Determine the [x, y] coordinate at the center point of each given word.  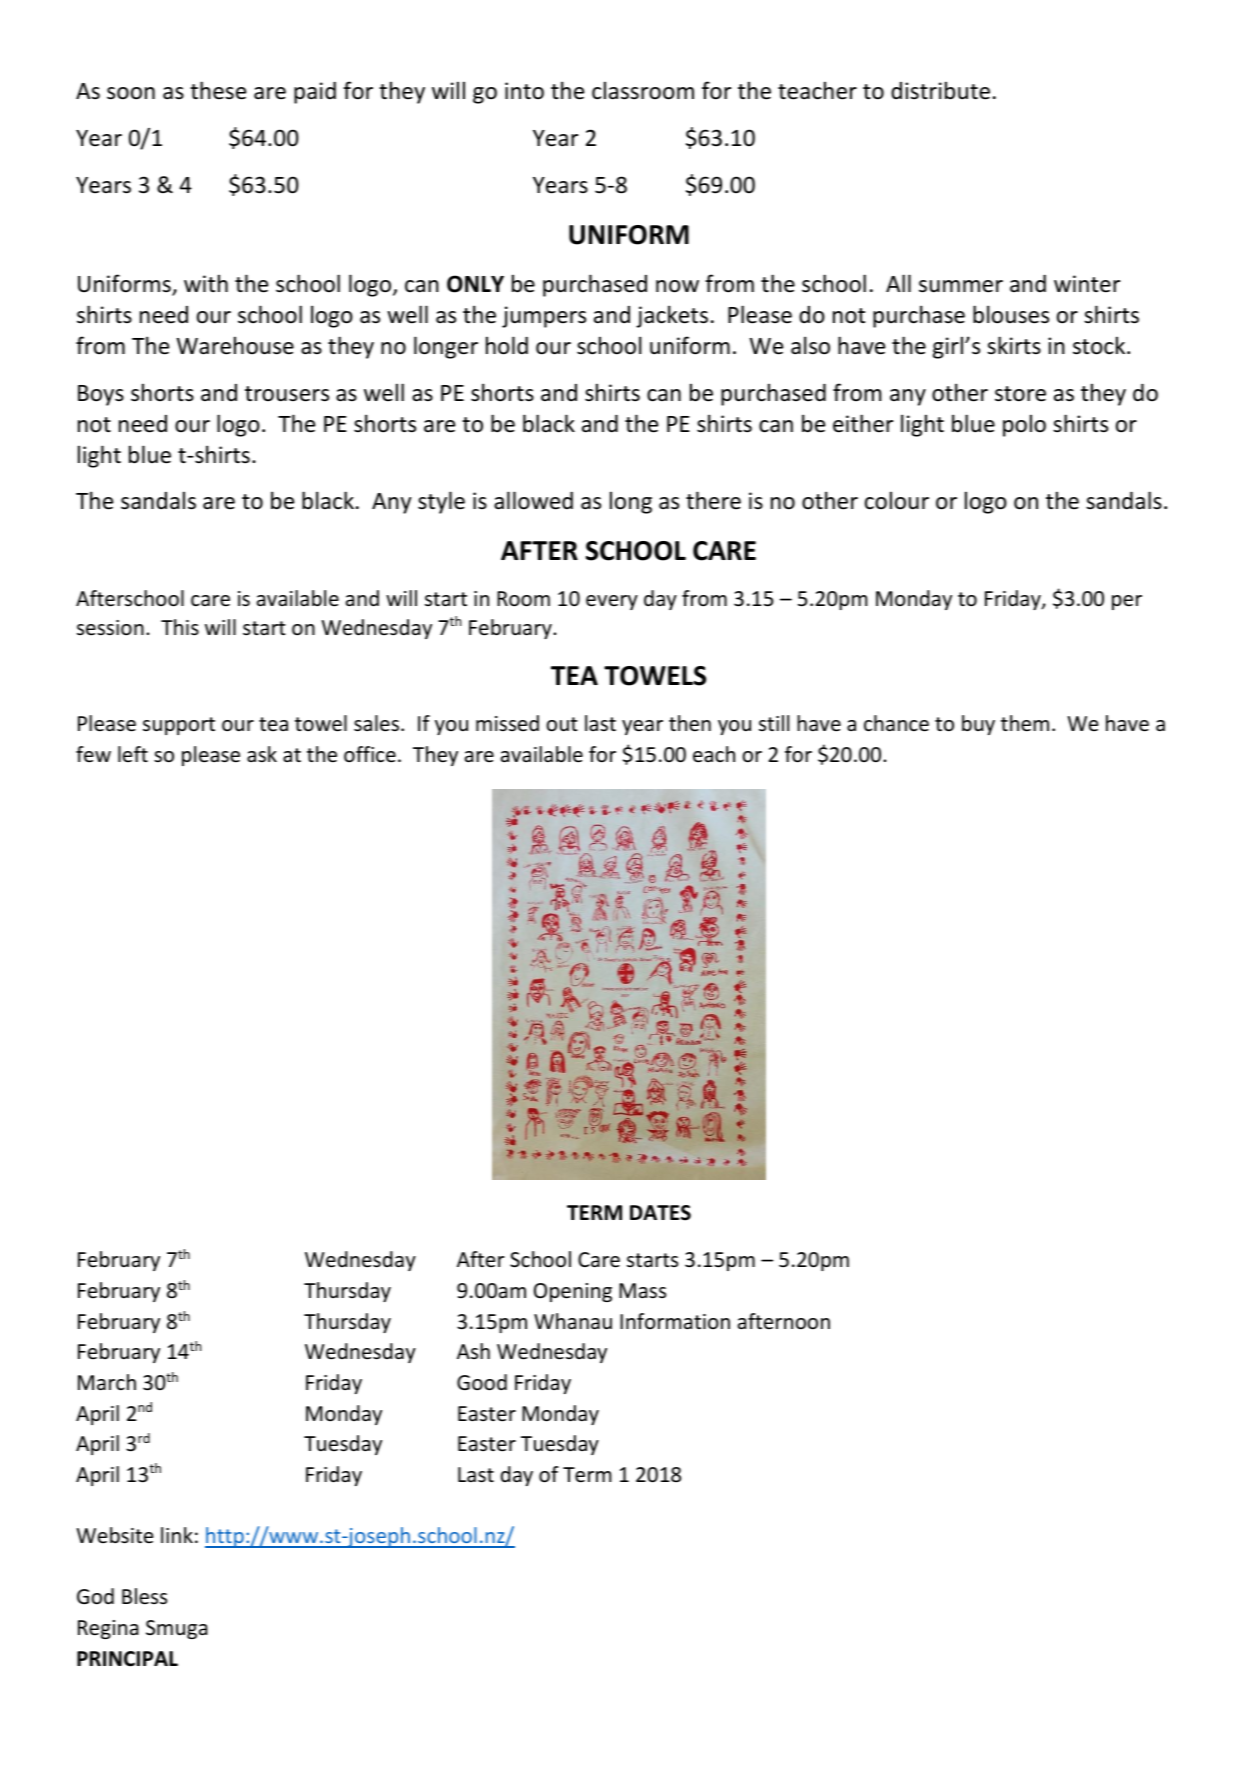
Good [482, 1382]
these [218, 90]
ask [262, 754]
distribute [940, 90]
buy [978, 725]
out [562, 724]
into [524, 91]
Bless [144, 1596]
